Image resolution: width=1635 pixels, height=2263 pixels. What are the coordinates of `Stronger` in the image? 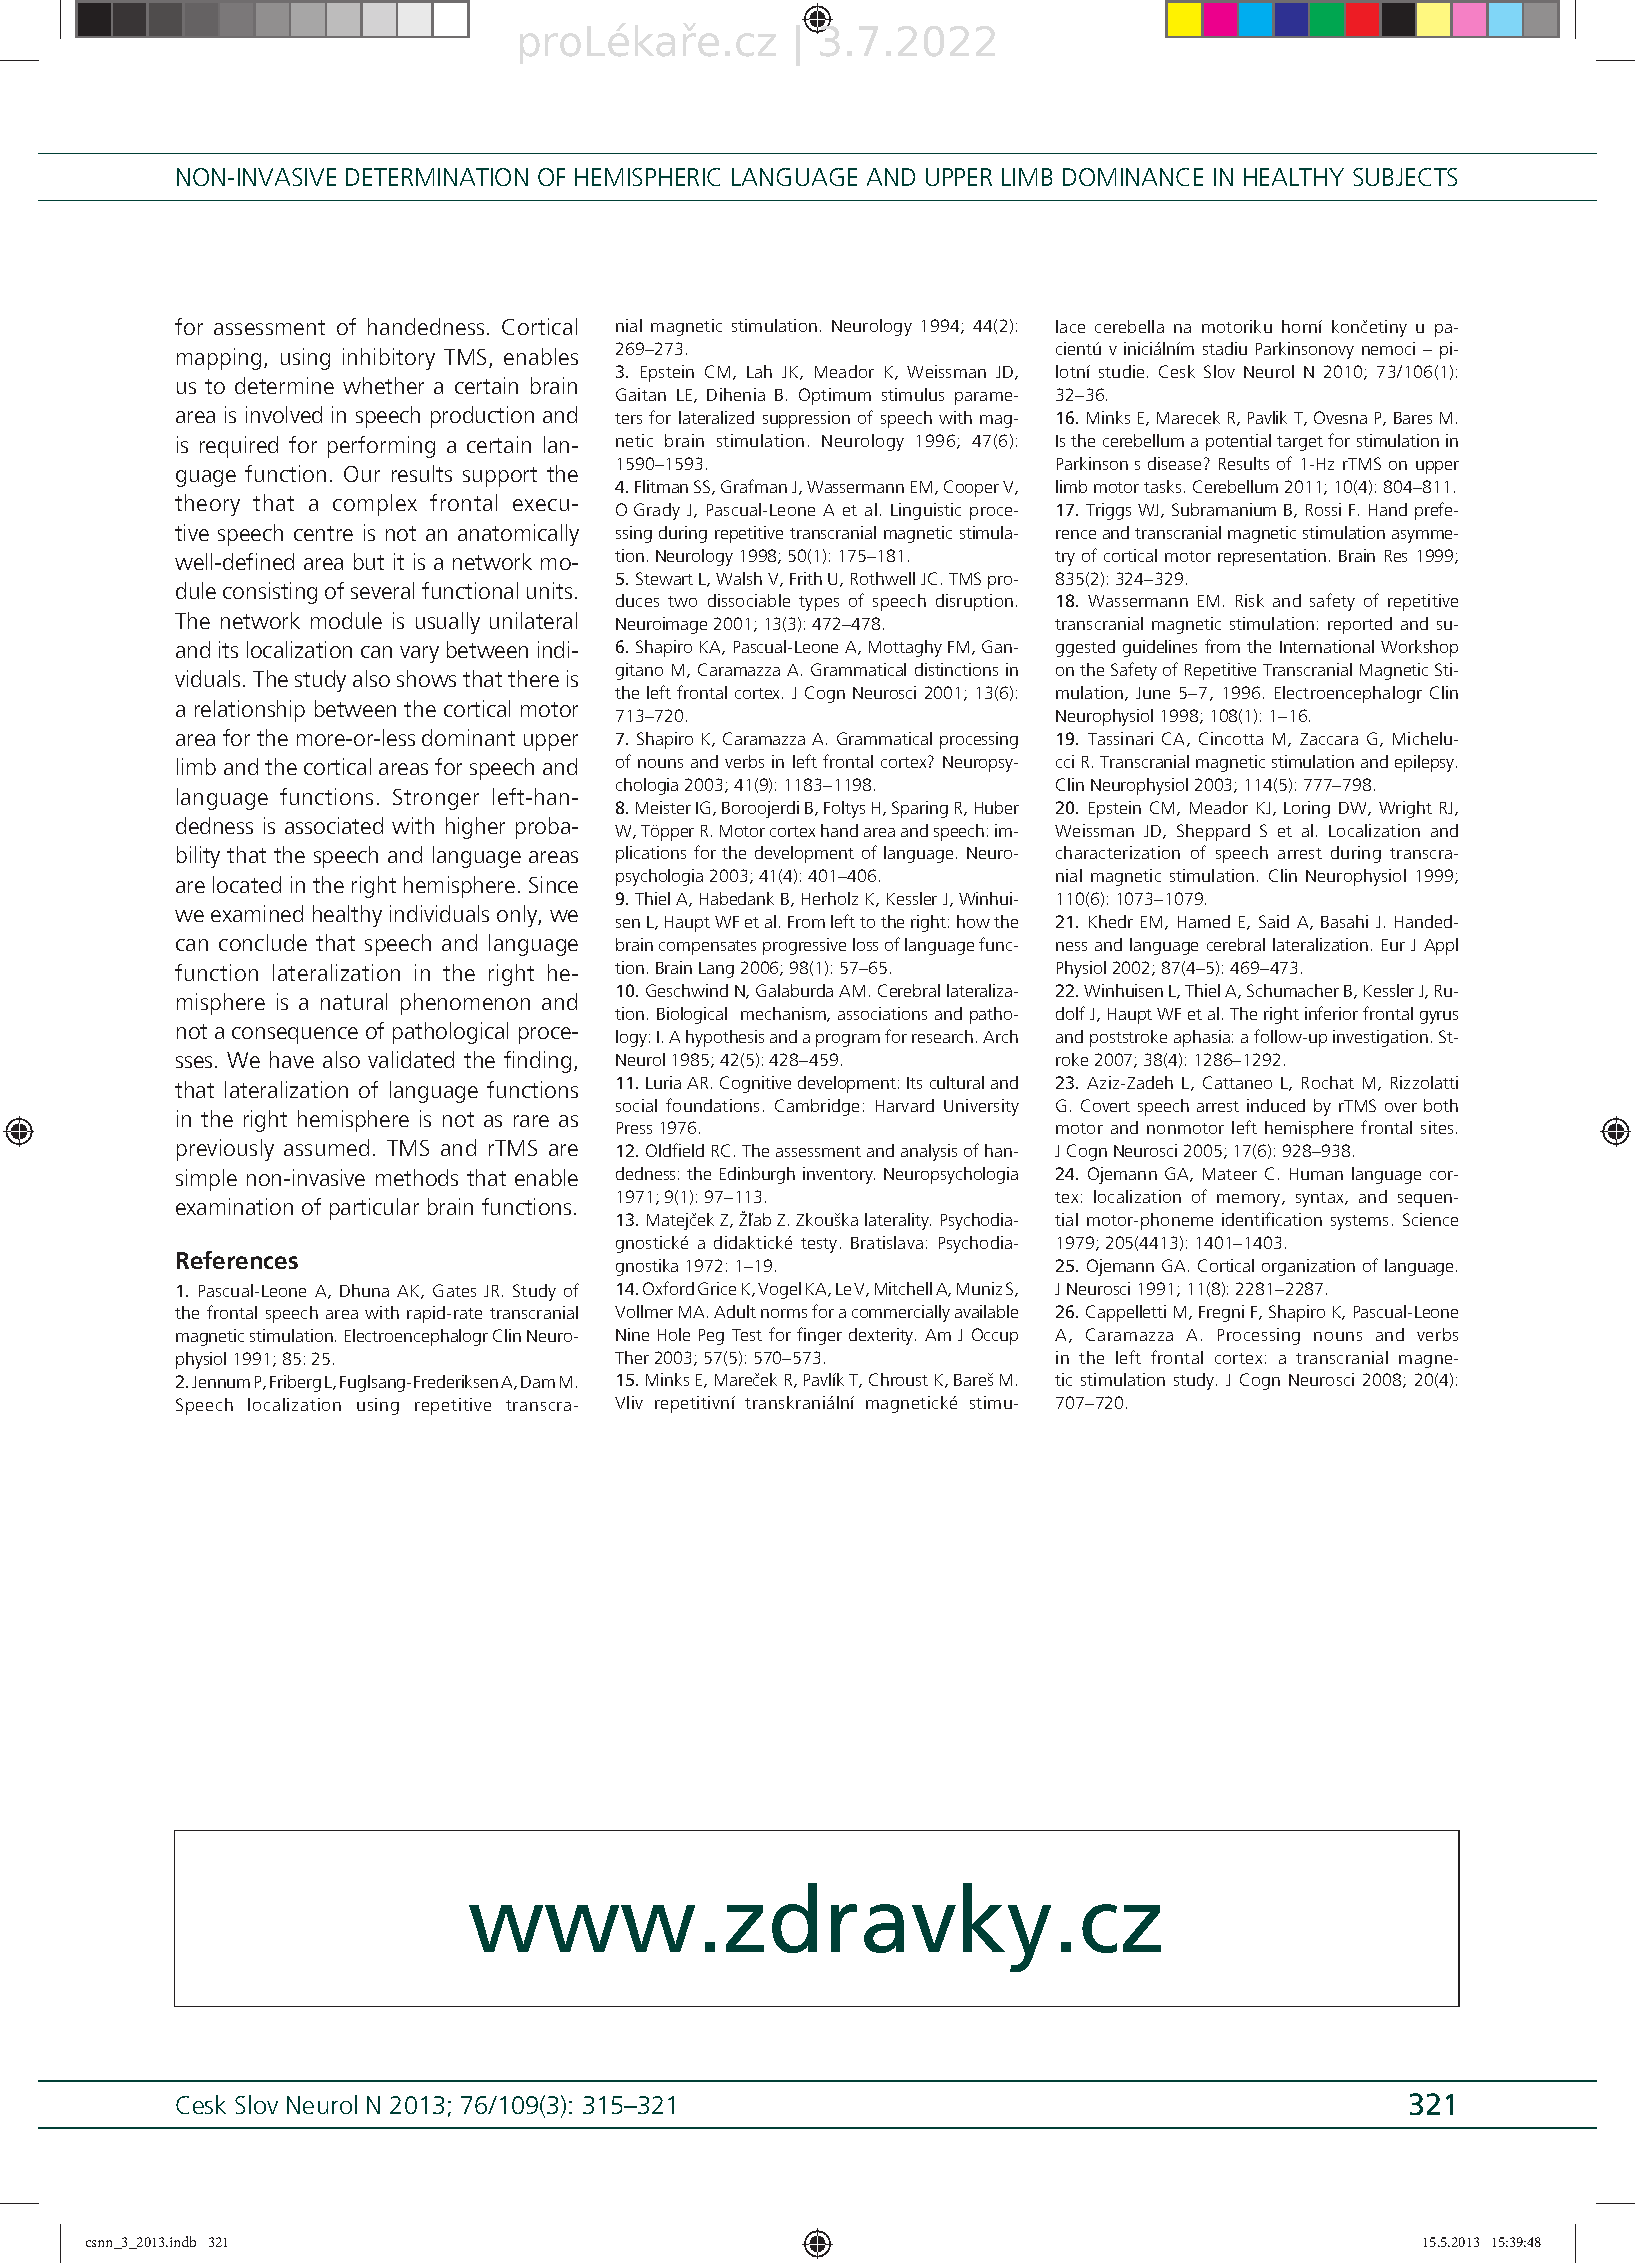 It's located at (436, 799).
